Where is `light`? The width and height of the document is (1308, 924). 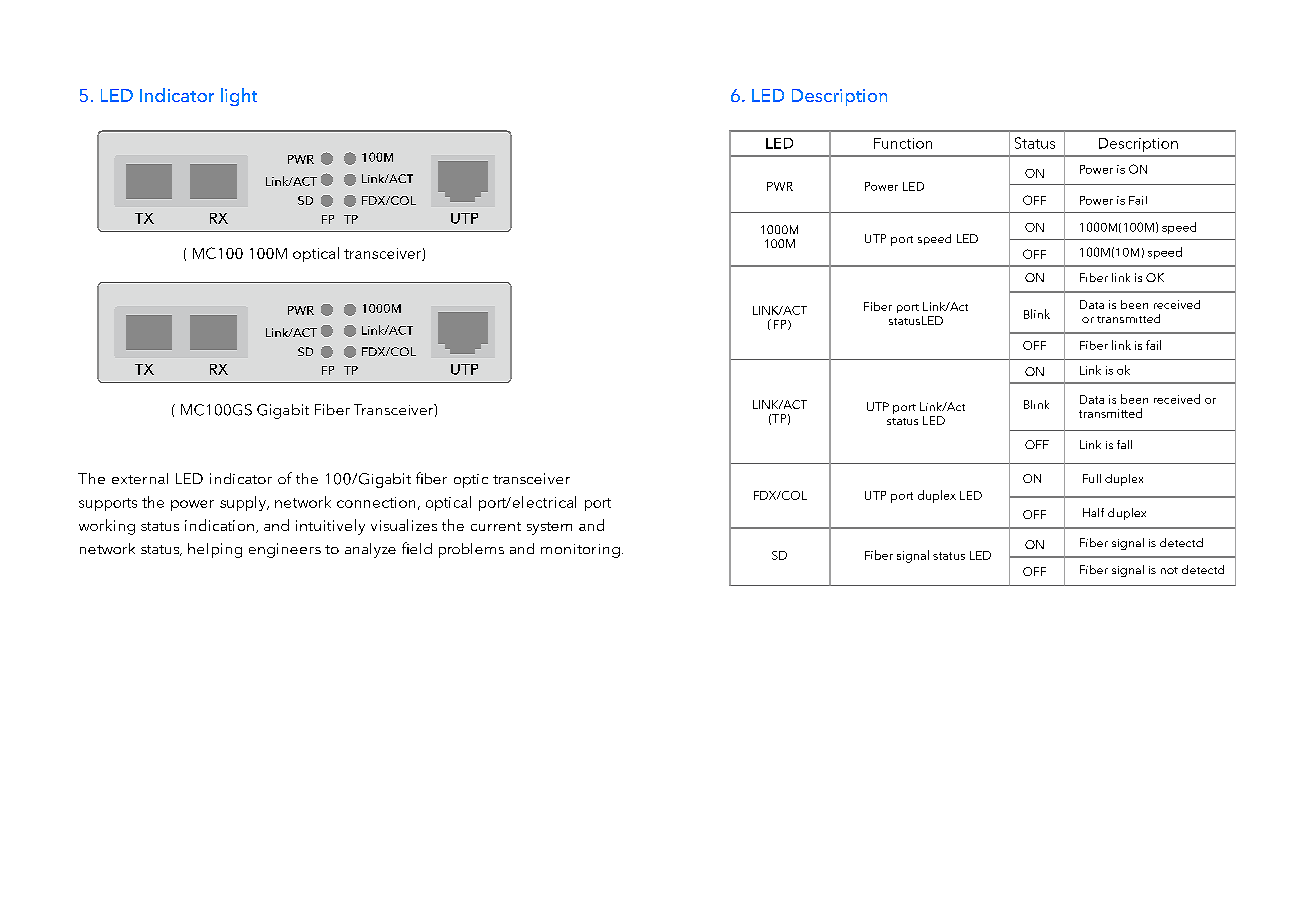
light is located at coordinates (239, 97).
